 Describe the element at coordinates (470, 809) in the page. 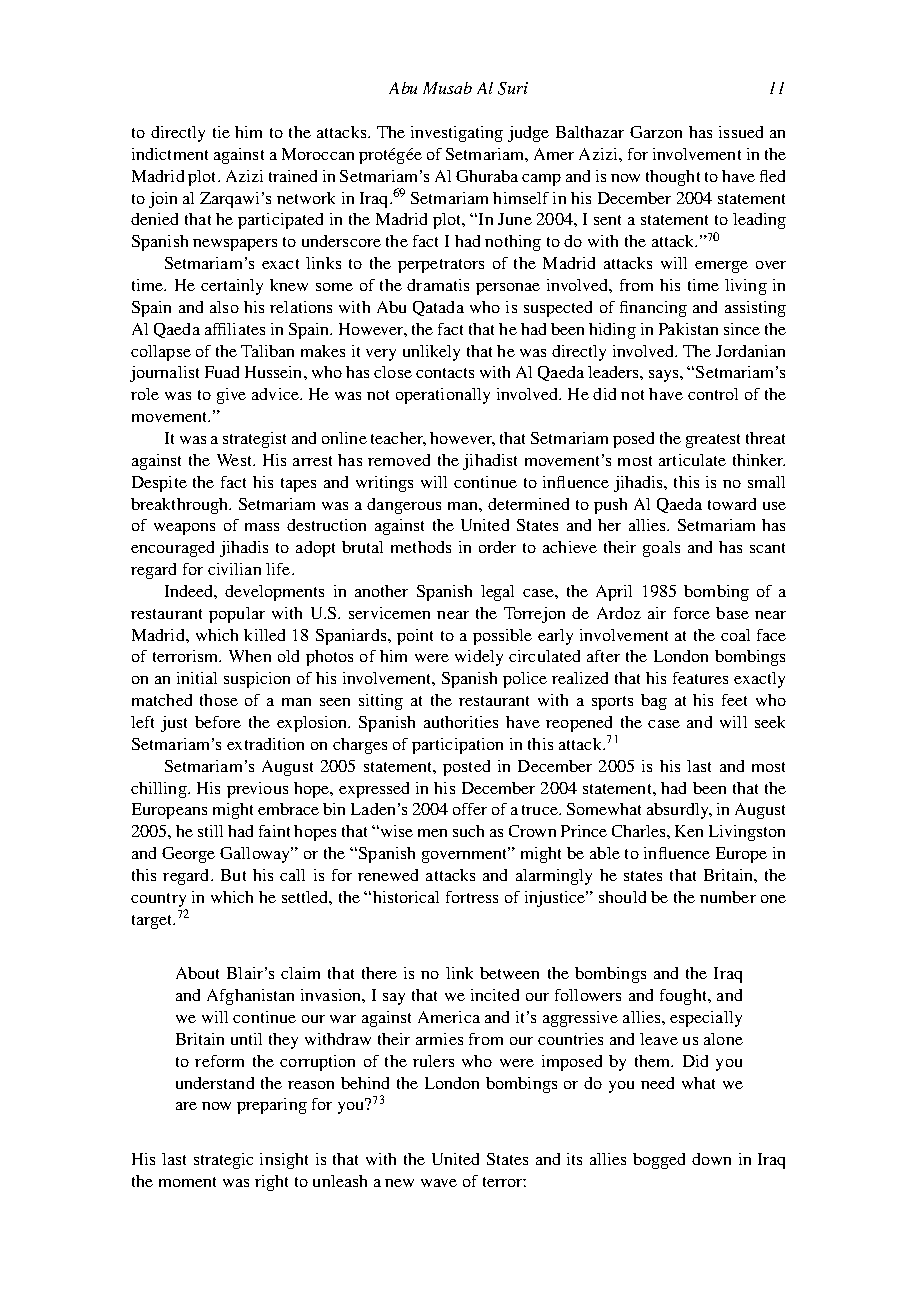

I see `offer` at that location.
